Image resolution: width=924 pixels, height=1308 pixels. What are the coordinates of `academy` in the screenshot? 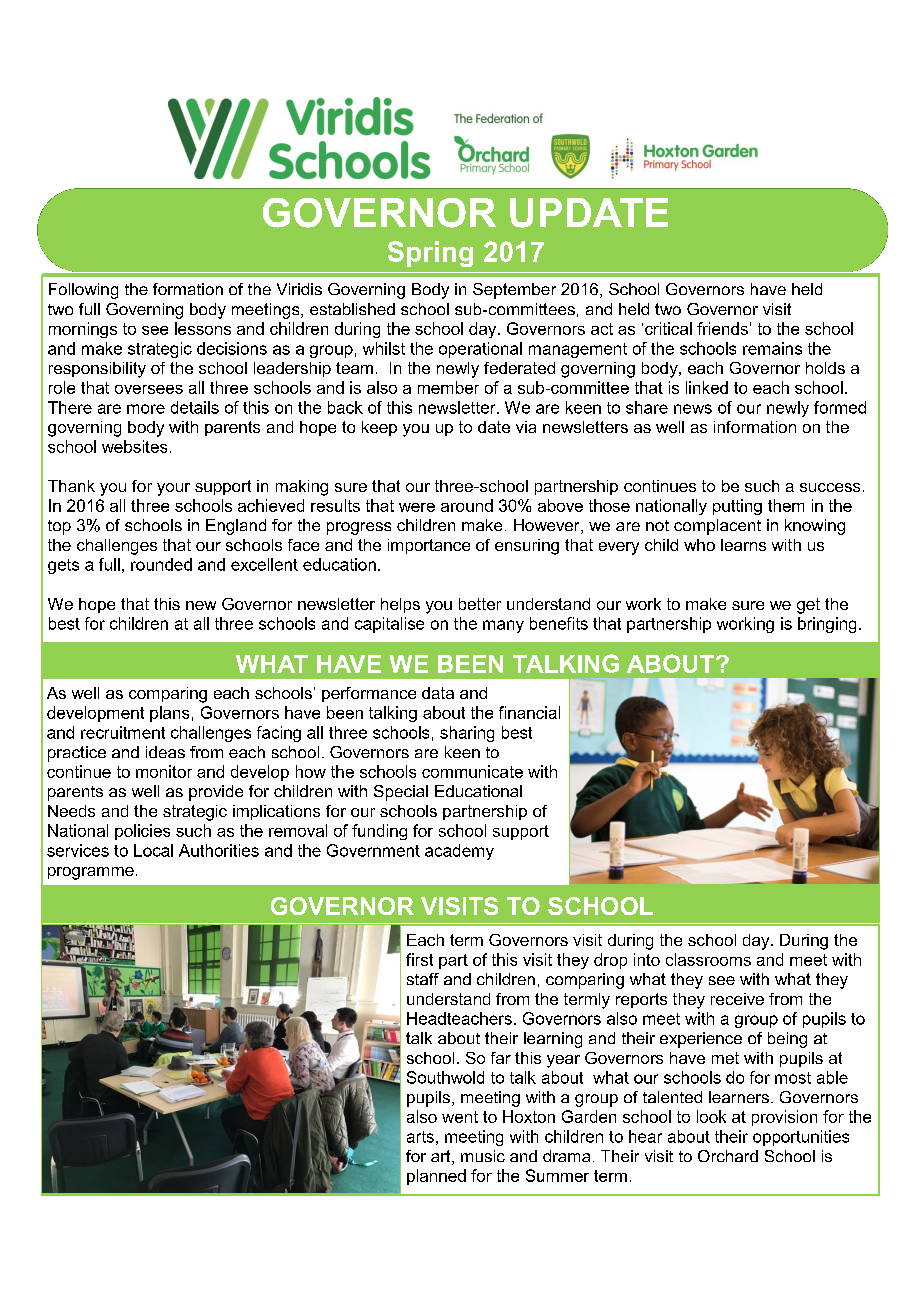 It's located at (459, 852).
